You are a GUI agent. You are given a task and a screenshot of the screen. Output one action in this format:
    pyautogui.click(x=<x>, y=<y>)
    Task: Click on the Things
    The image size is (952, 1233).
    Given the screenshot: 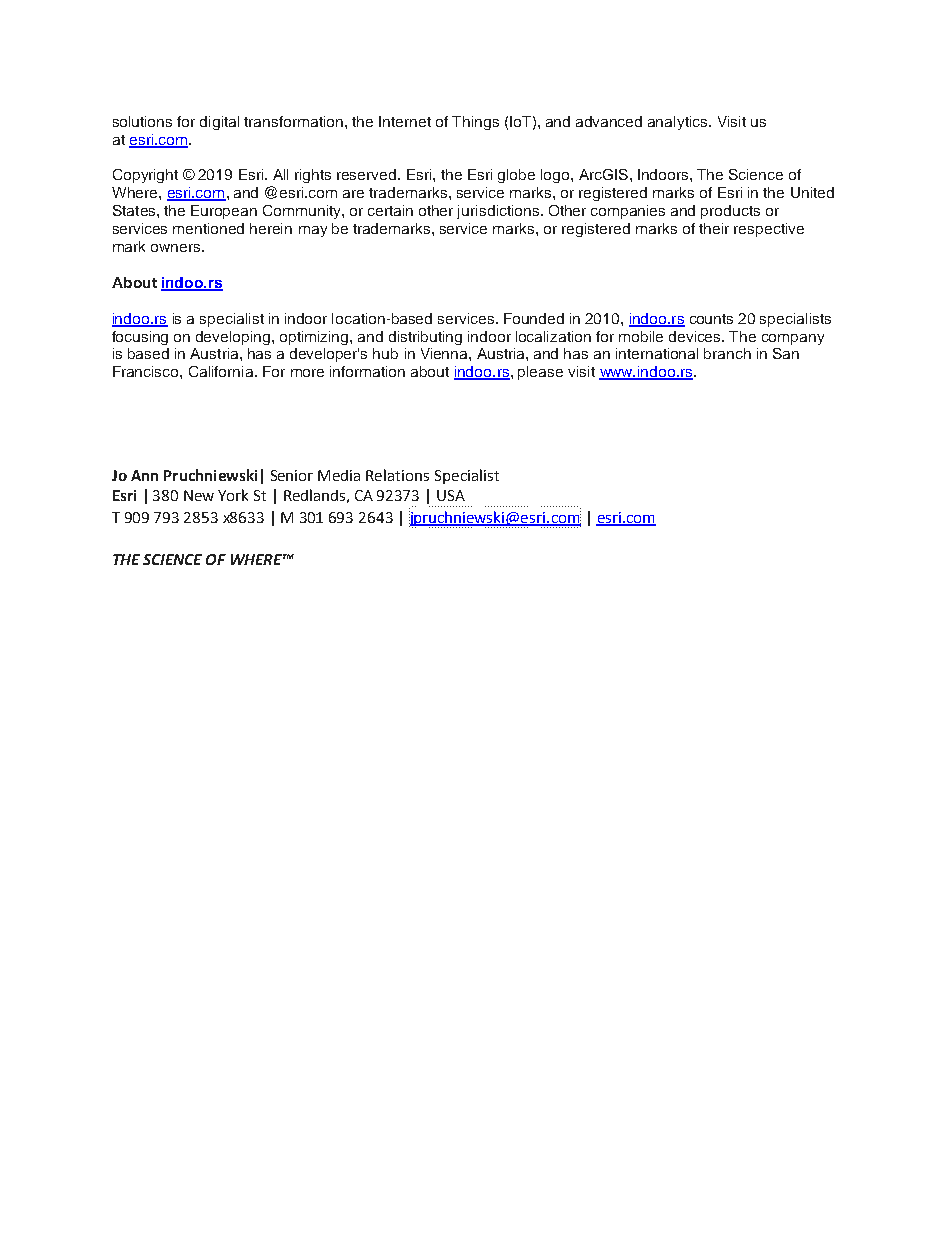 What is the action you would take?
    pyautogui.click(x=475, y=123)
